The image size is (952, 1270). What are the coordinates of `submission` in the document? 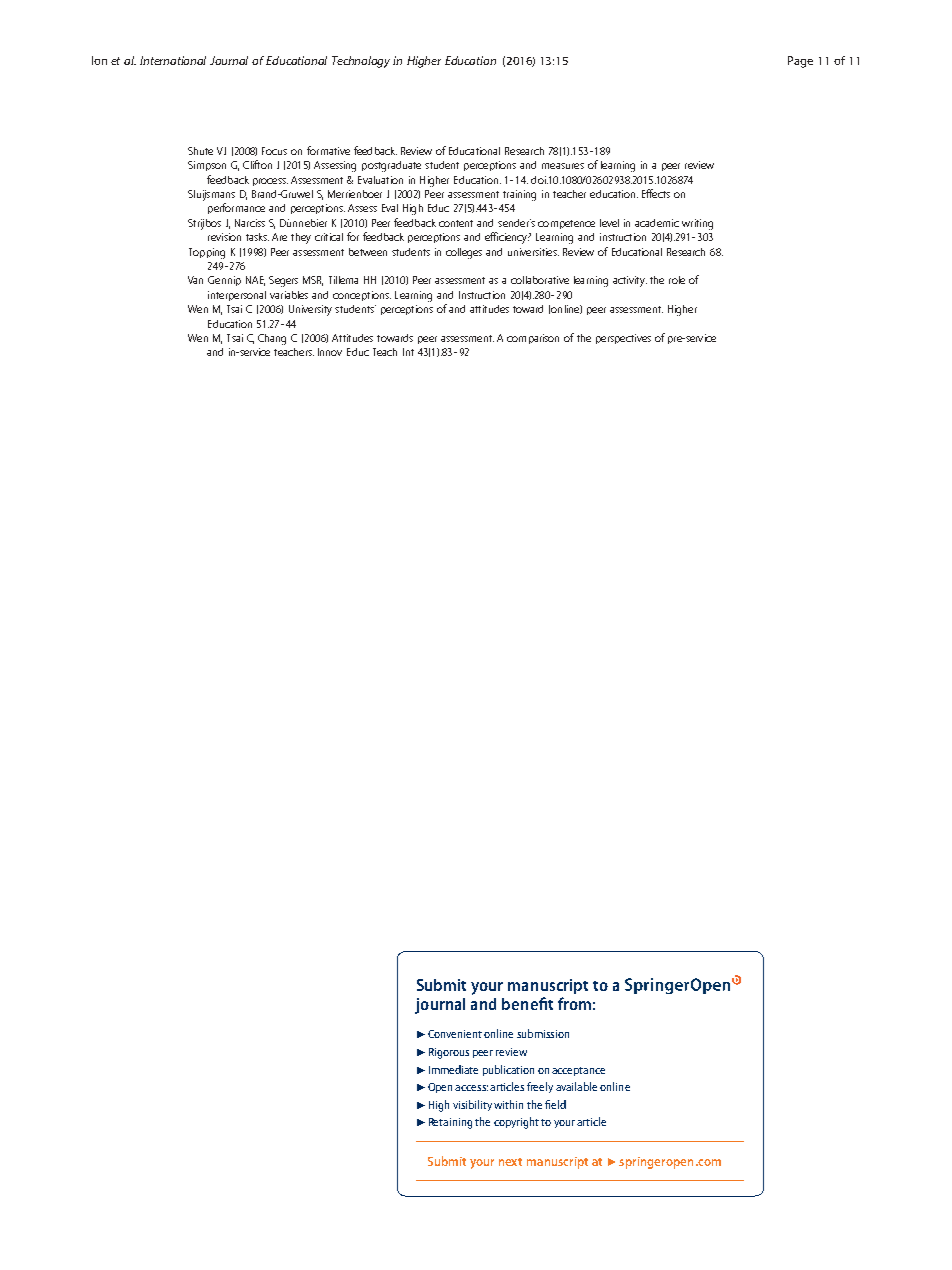 It's located at (543, 1033).
